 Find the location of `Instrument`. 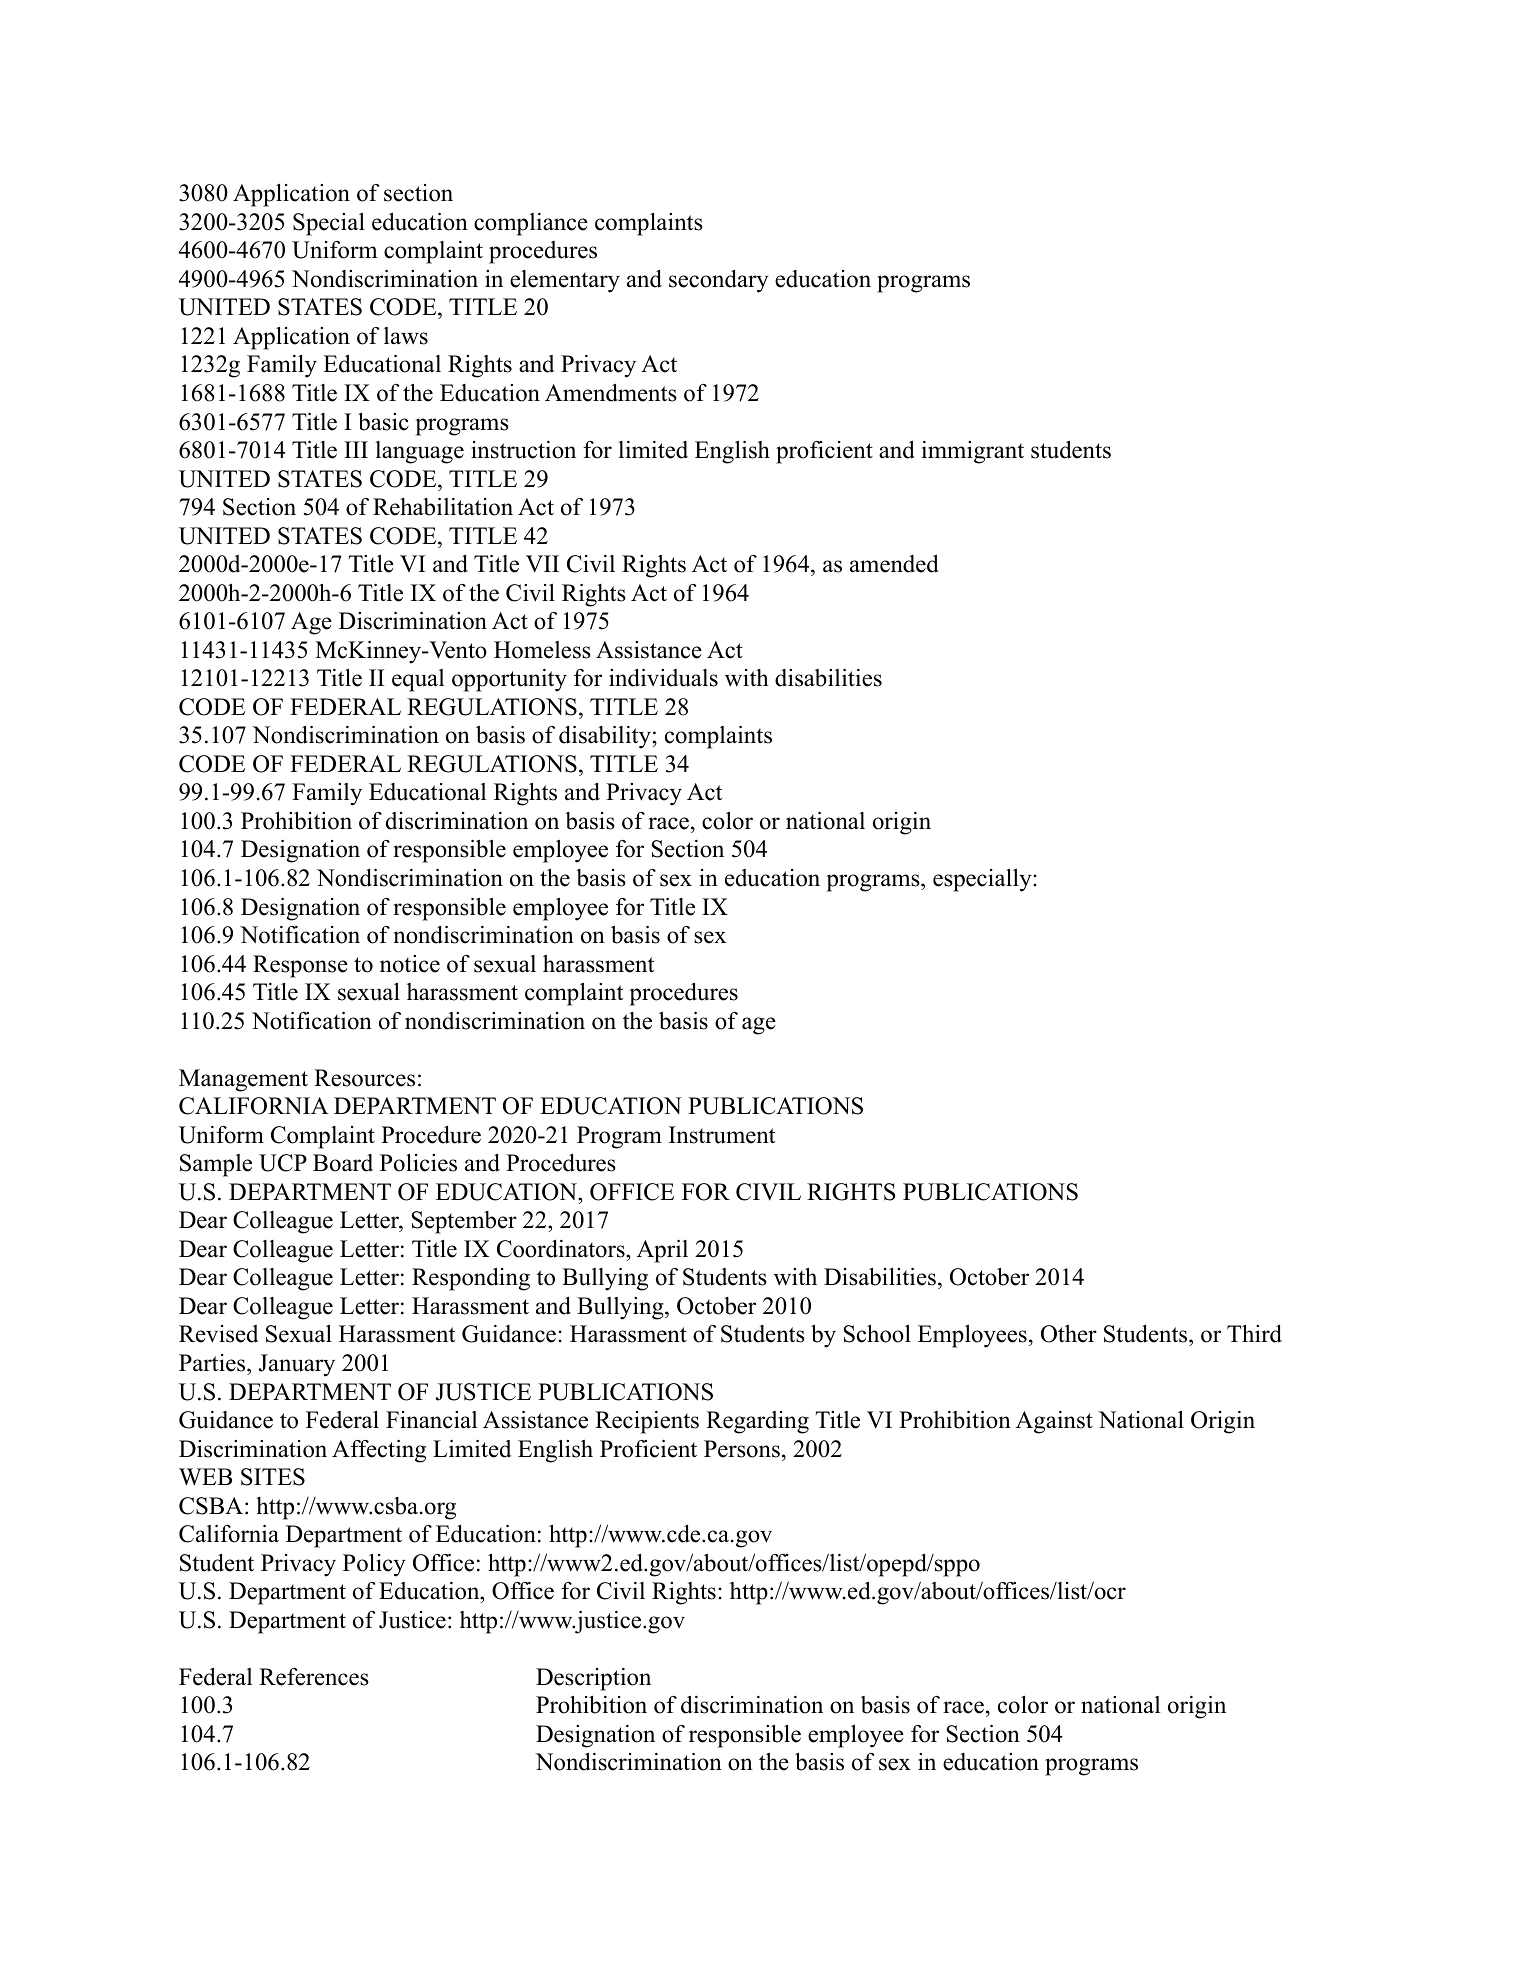

Instrument is located at coordinates (722, 1135).
